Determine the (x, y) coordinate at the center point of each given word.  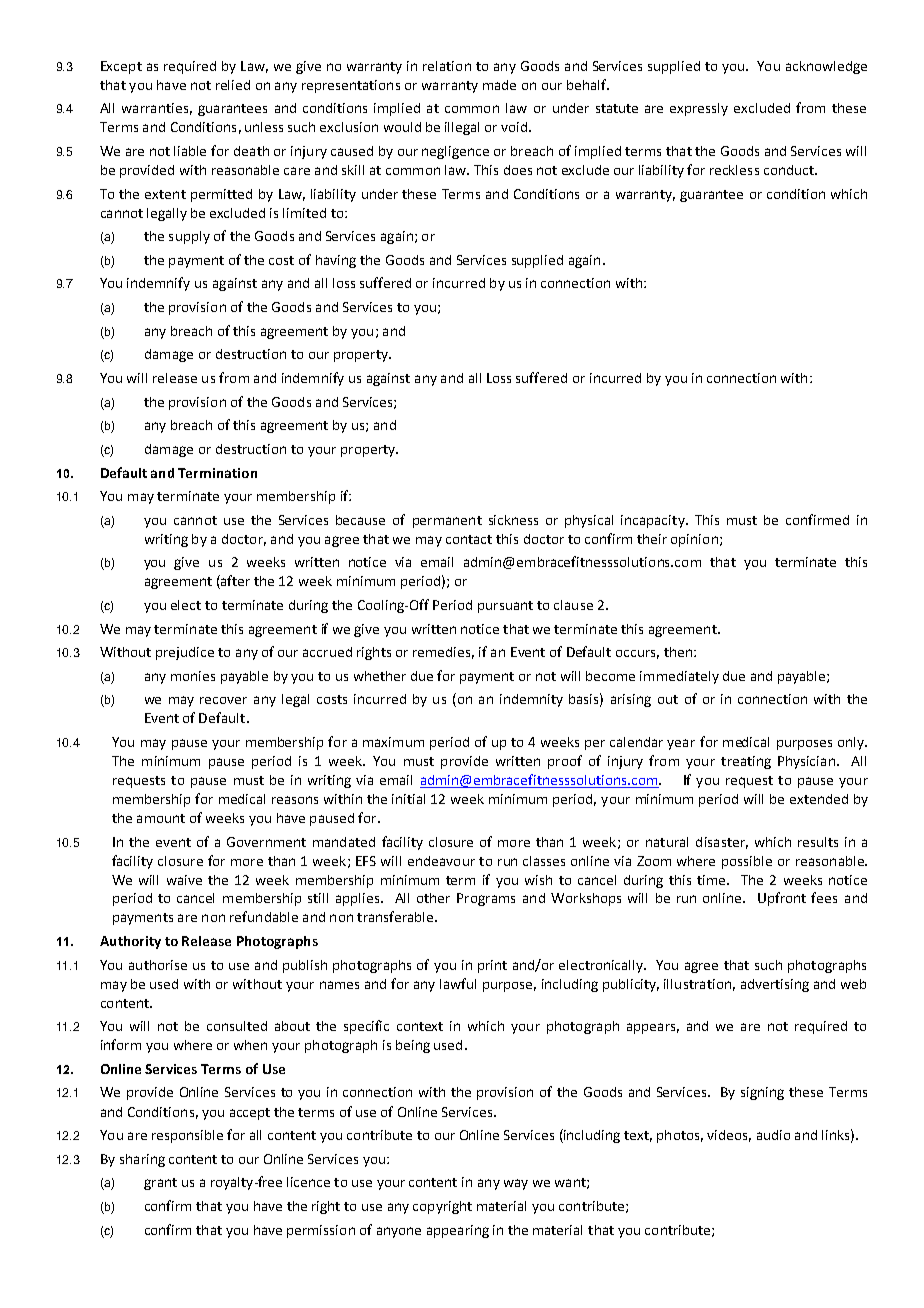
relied (233, 85)
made (499, 85)
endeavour (441, 861)
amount (161, 818)
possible (747, 862)
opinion (694, 540)
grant (160, 1184)
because (360, 520)
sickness (513, 520)
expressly (699, 109)
